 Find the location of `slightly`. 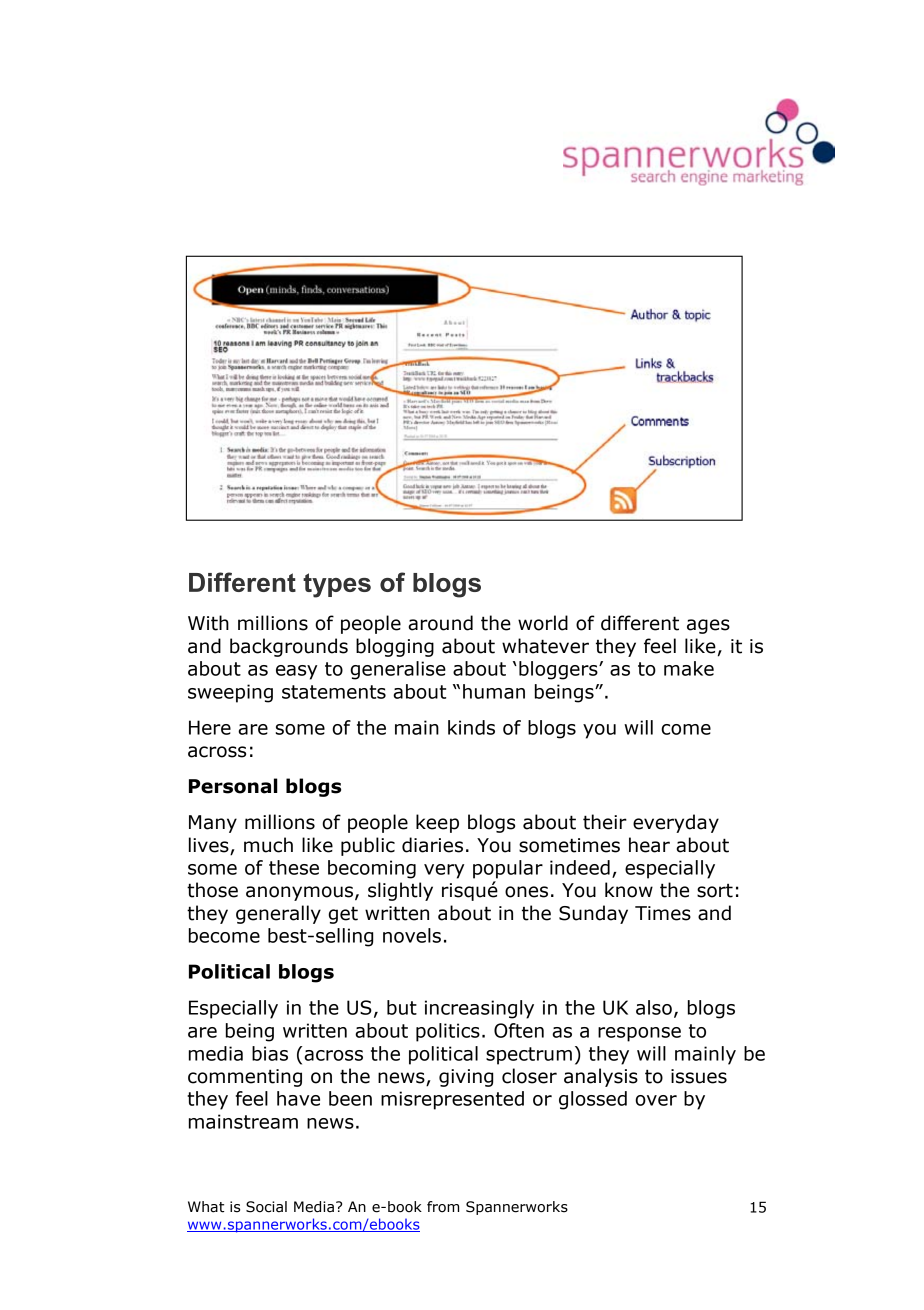

slightly is located at coordinates (400, 891).
